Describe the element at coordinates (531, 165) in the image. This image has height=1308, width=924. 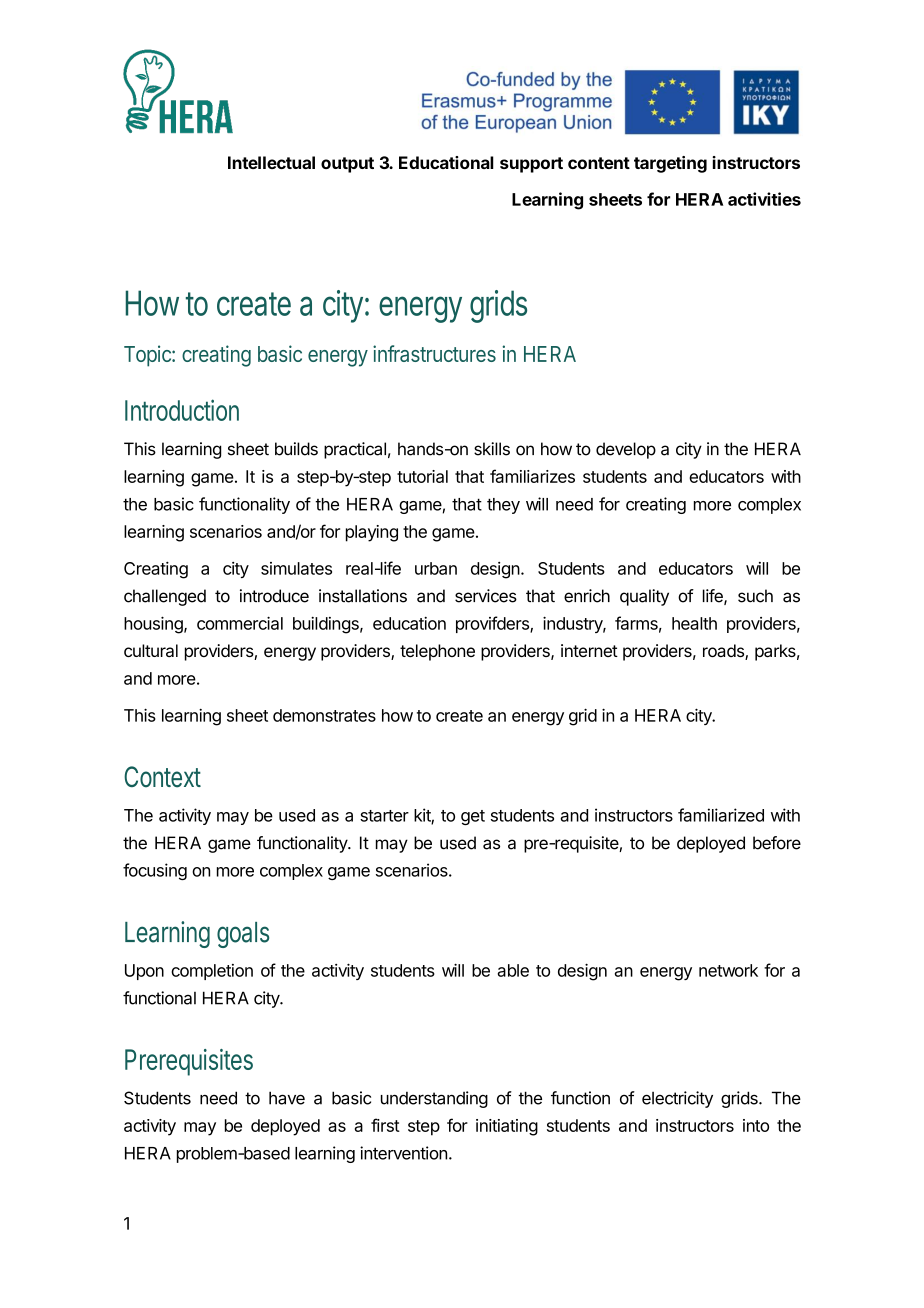
I see `support` at that location.
